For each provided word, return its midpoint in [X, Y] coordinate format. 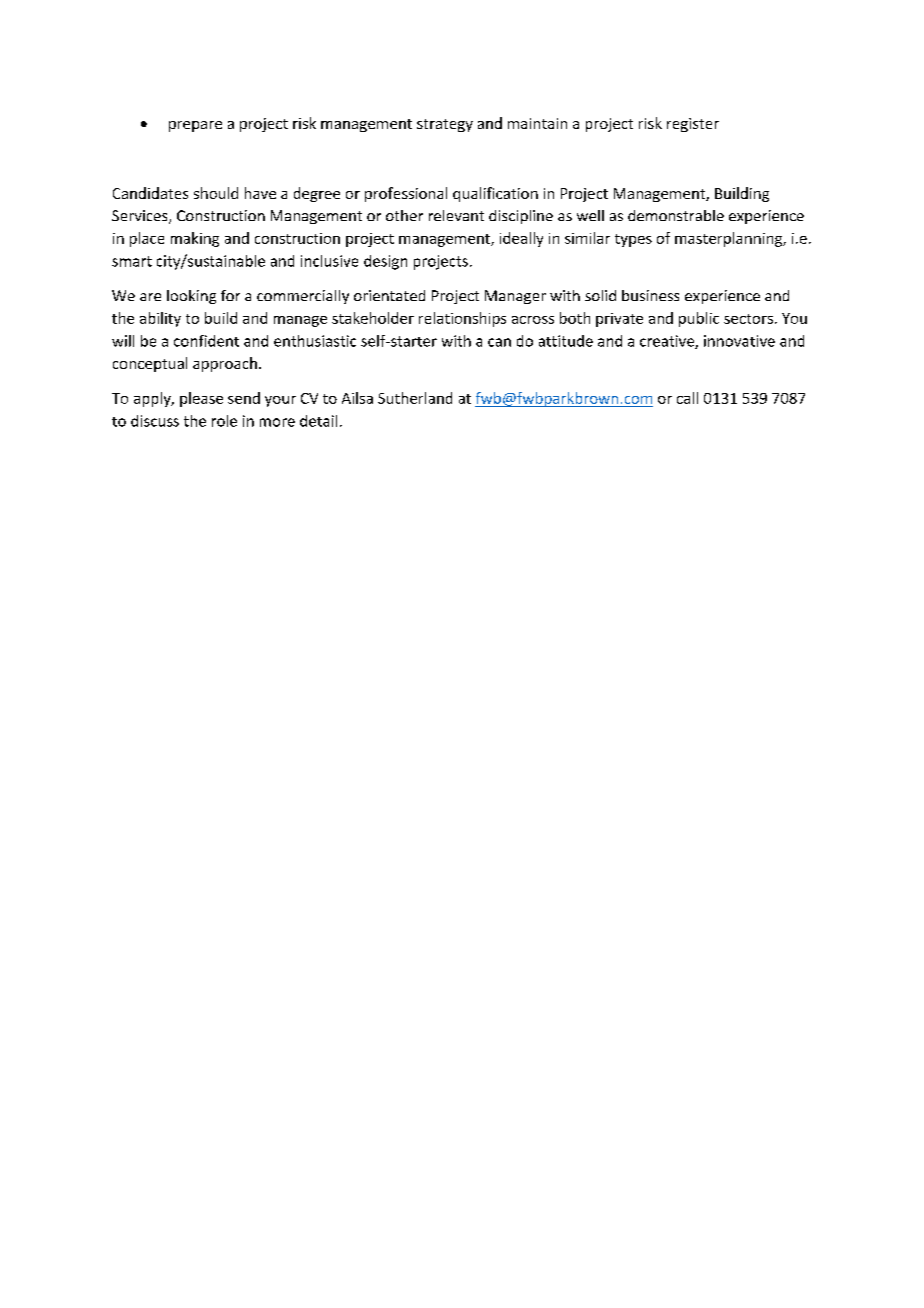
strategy [445, 125]
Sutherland [415, 398]
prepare [195, 126]
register [693, 125]
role [224, 421]
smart [132, 261]
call [687, 398]
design [385, 262]
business [650, 295]
